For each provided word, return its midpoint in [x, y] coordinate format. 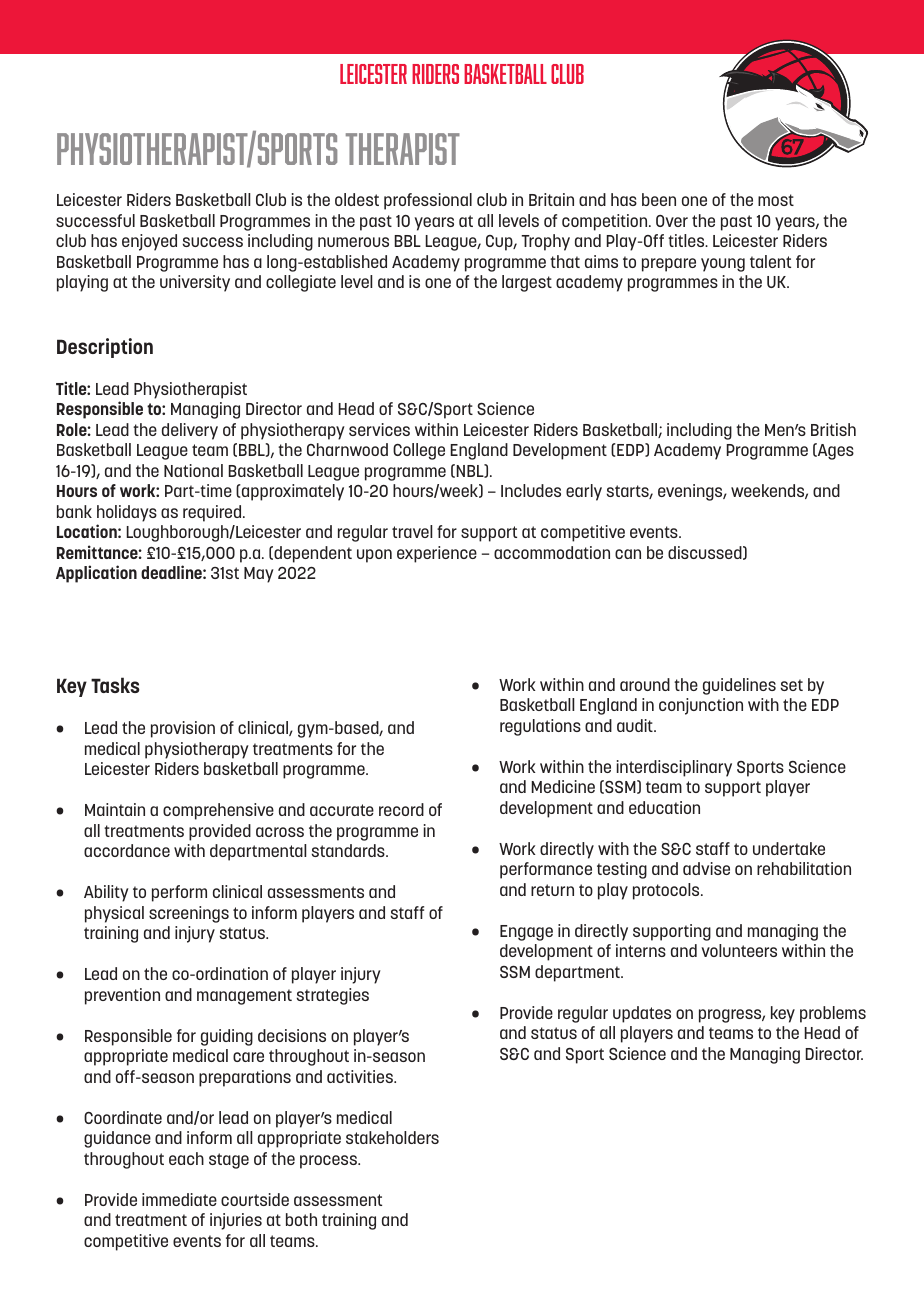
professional [428, 201]
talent [770, 261]
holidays [127, 513]
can [628, 554]
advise [706, 868]
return [552, 890]
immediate [179, 1199]
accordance [127, 850]
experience [437, 554]
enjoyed [149, 242]
